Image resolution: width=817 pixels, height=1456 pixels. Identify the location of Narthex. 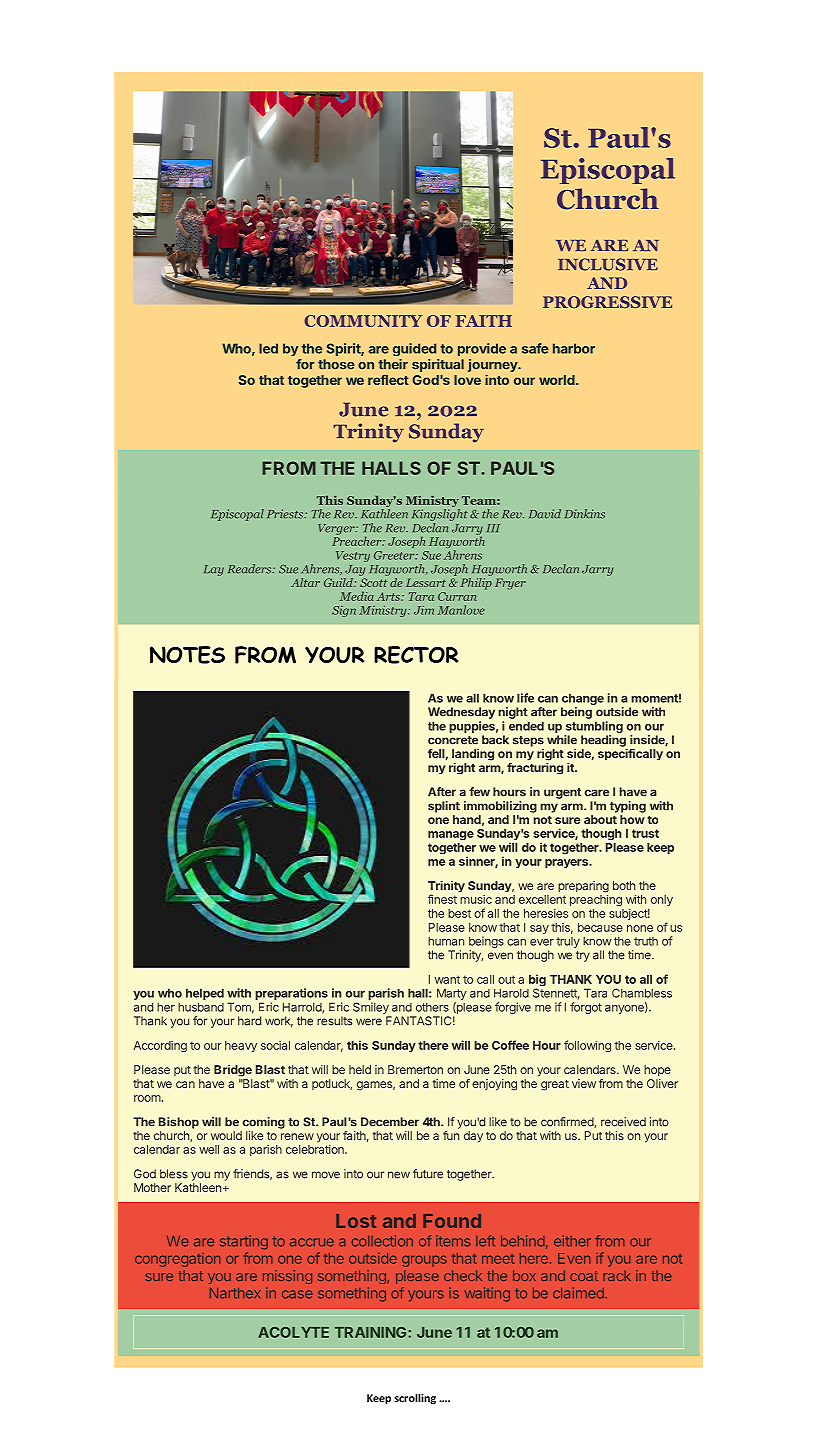
(235, 1293).
